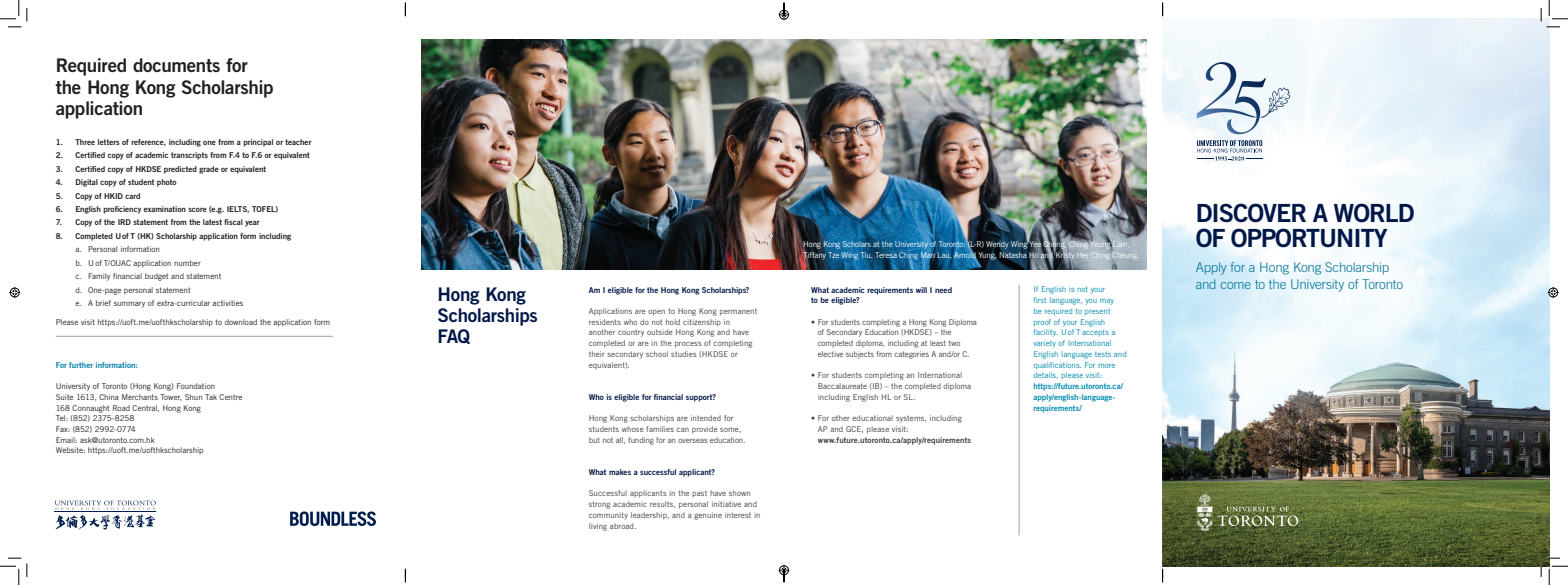 Image resolution: width=1568 pixels, height=585 pixels. I want to click on intended, so click(706, 418).
